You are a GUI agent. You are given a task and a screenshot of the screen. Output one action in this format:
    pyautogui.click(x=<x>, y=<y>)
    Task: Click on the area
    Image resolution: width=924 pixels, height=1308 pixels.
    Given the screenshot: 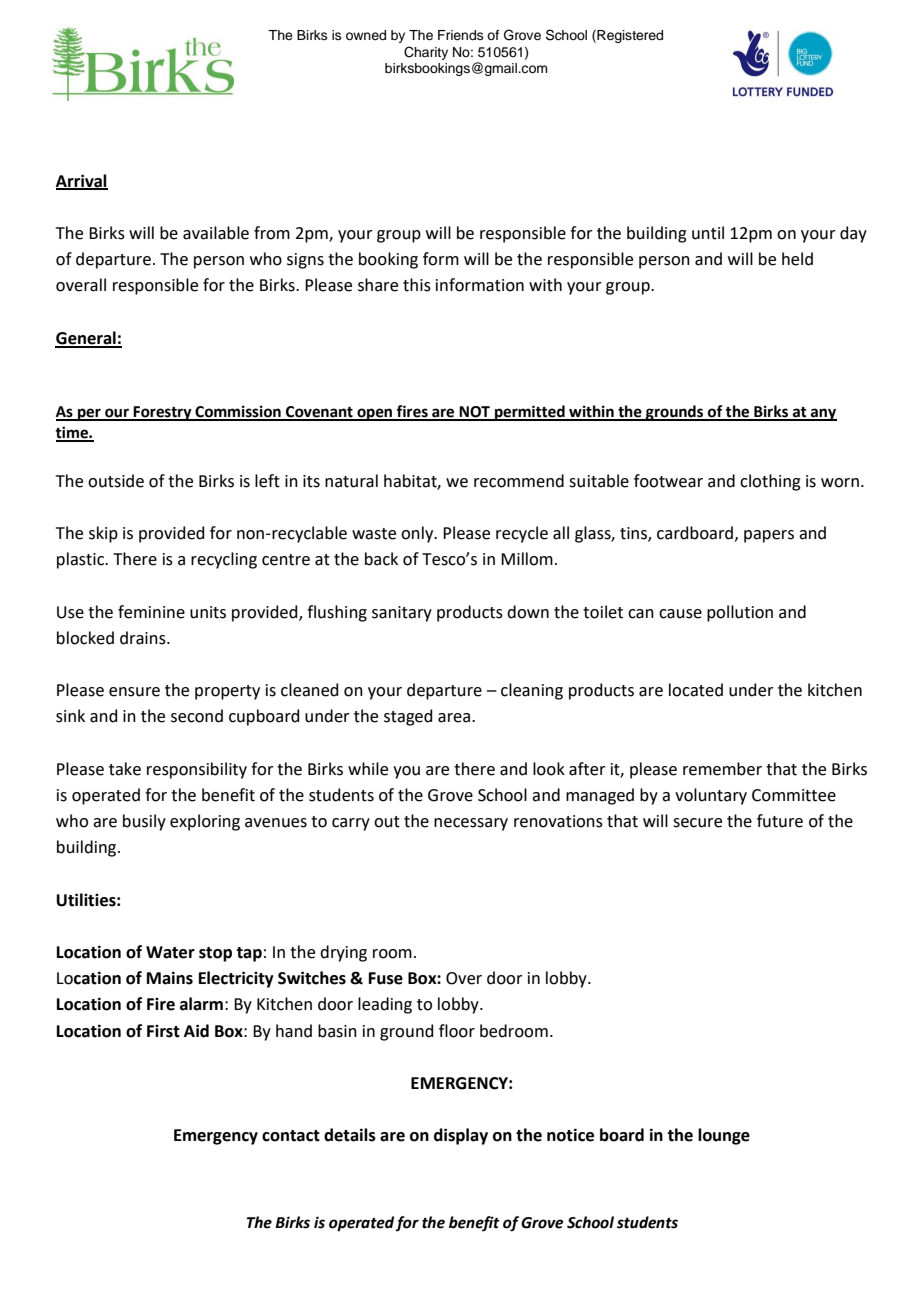 What is the action you would take?
    pyautogui.click(x=455, y=718)
